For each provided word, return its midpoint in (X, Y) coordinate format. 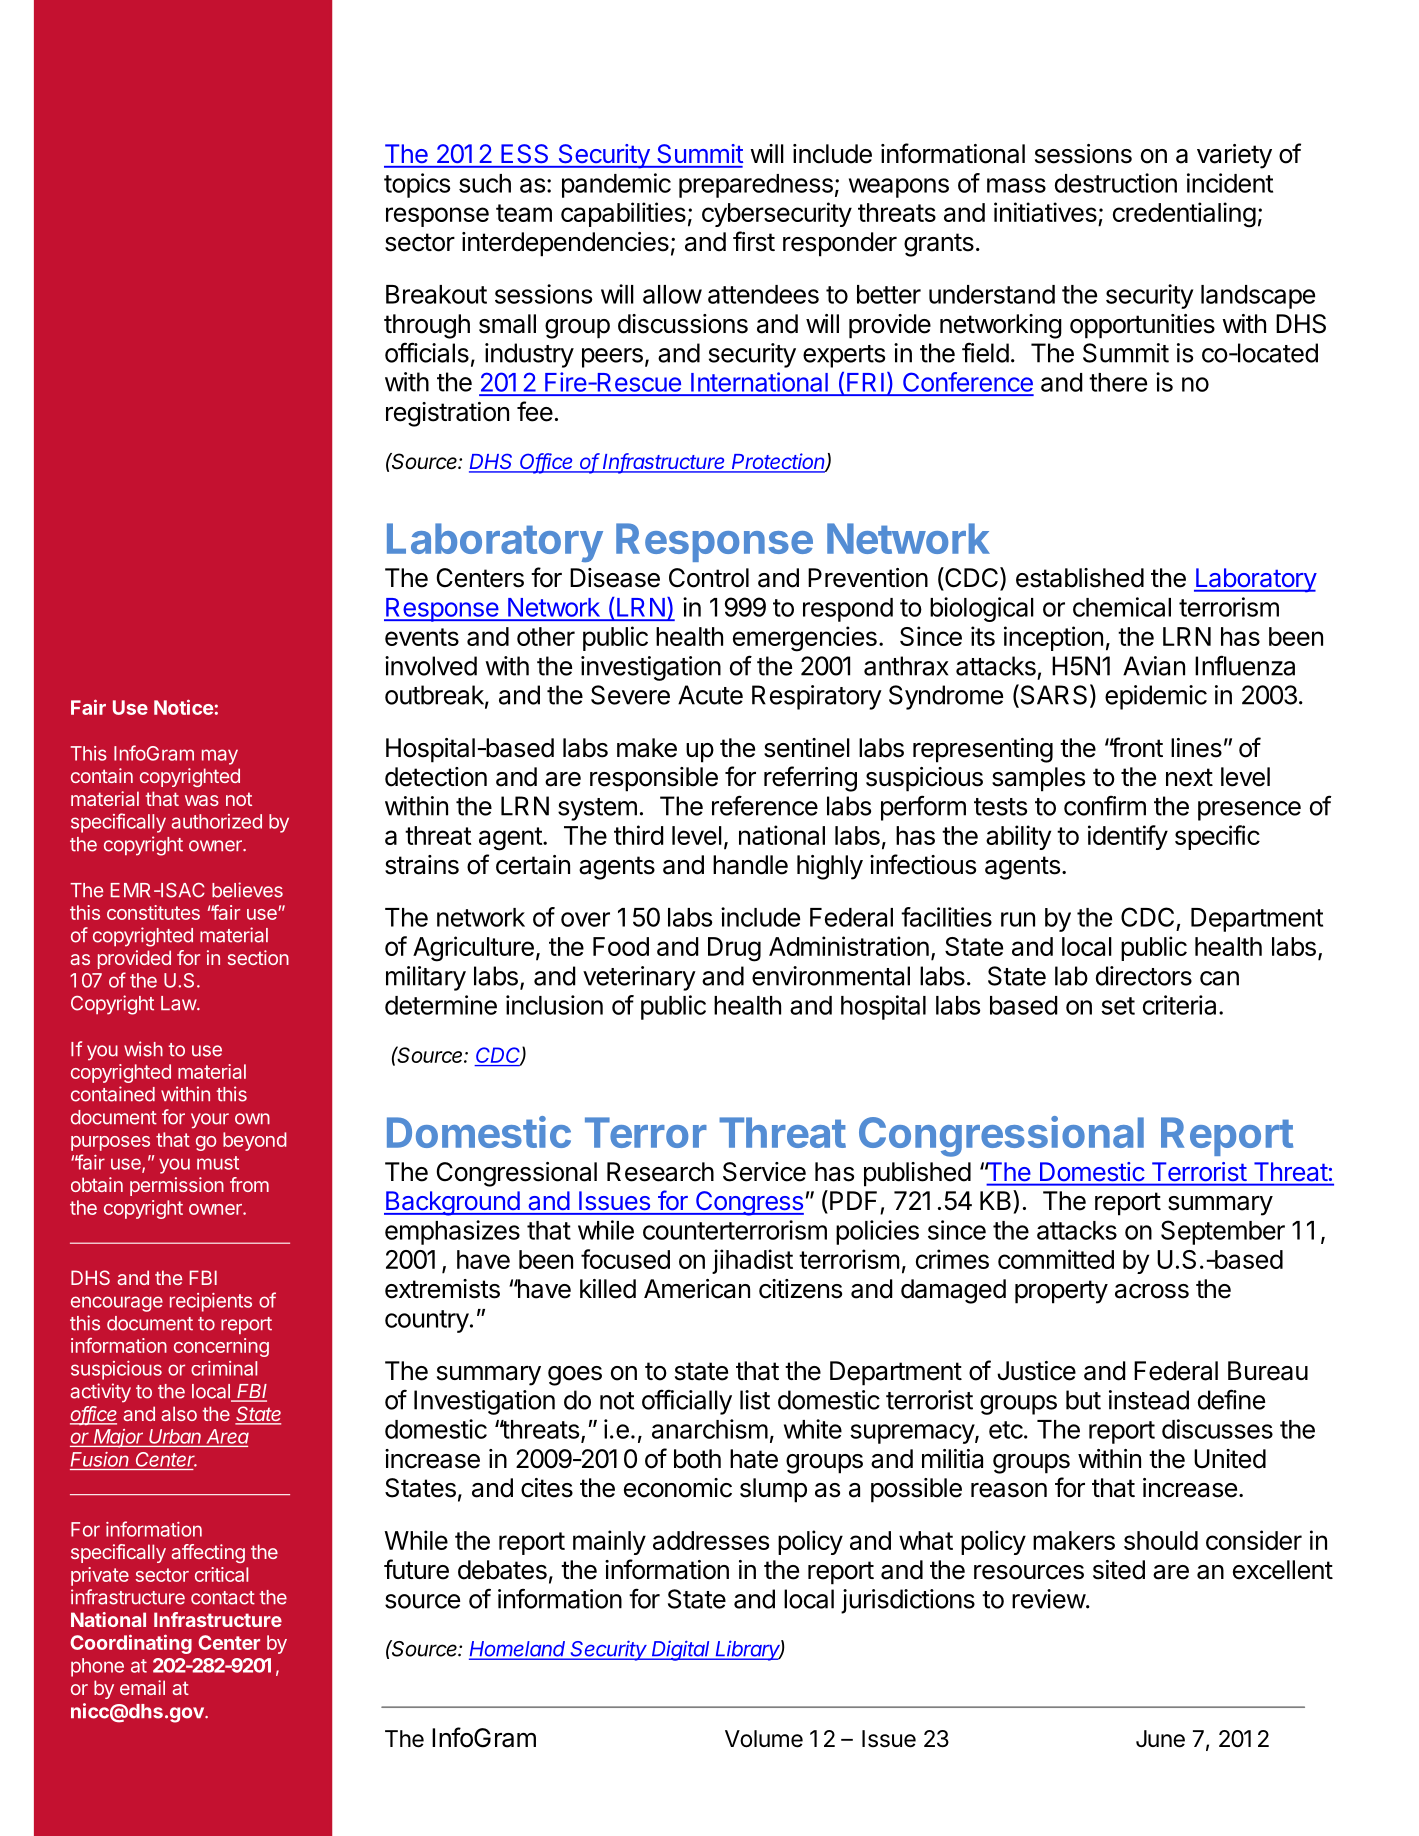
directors (1144, 976)
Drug (734, 949)
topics (417, 185)
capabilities (623, 214)
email (142, 1687)
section (258, 957)
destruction (1116, 183)
